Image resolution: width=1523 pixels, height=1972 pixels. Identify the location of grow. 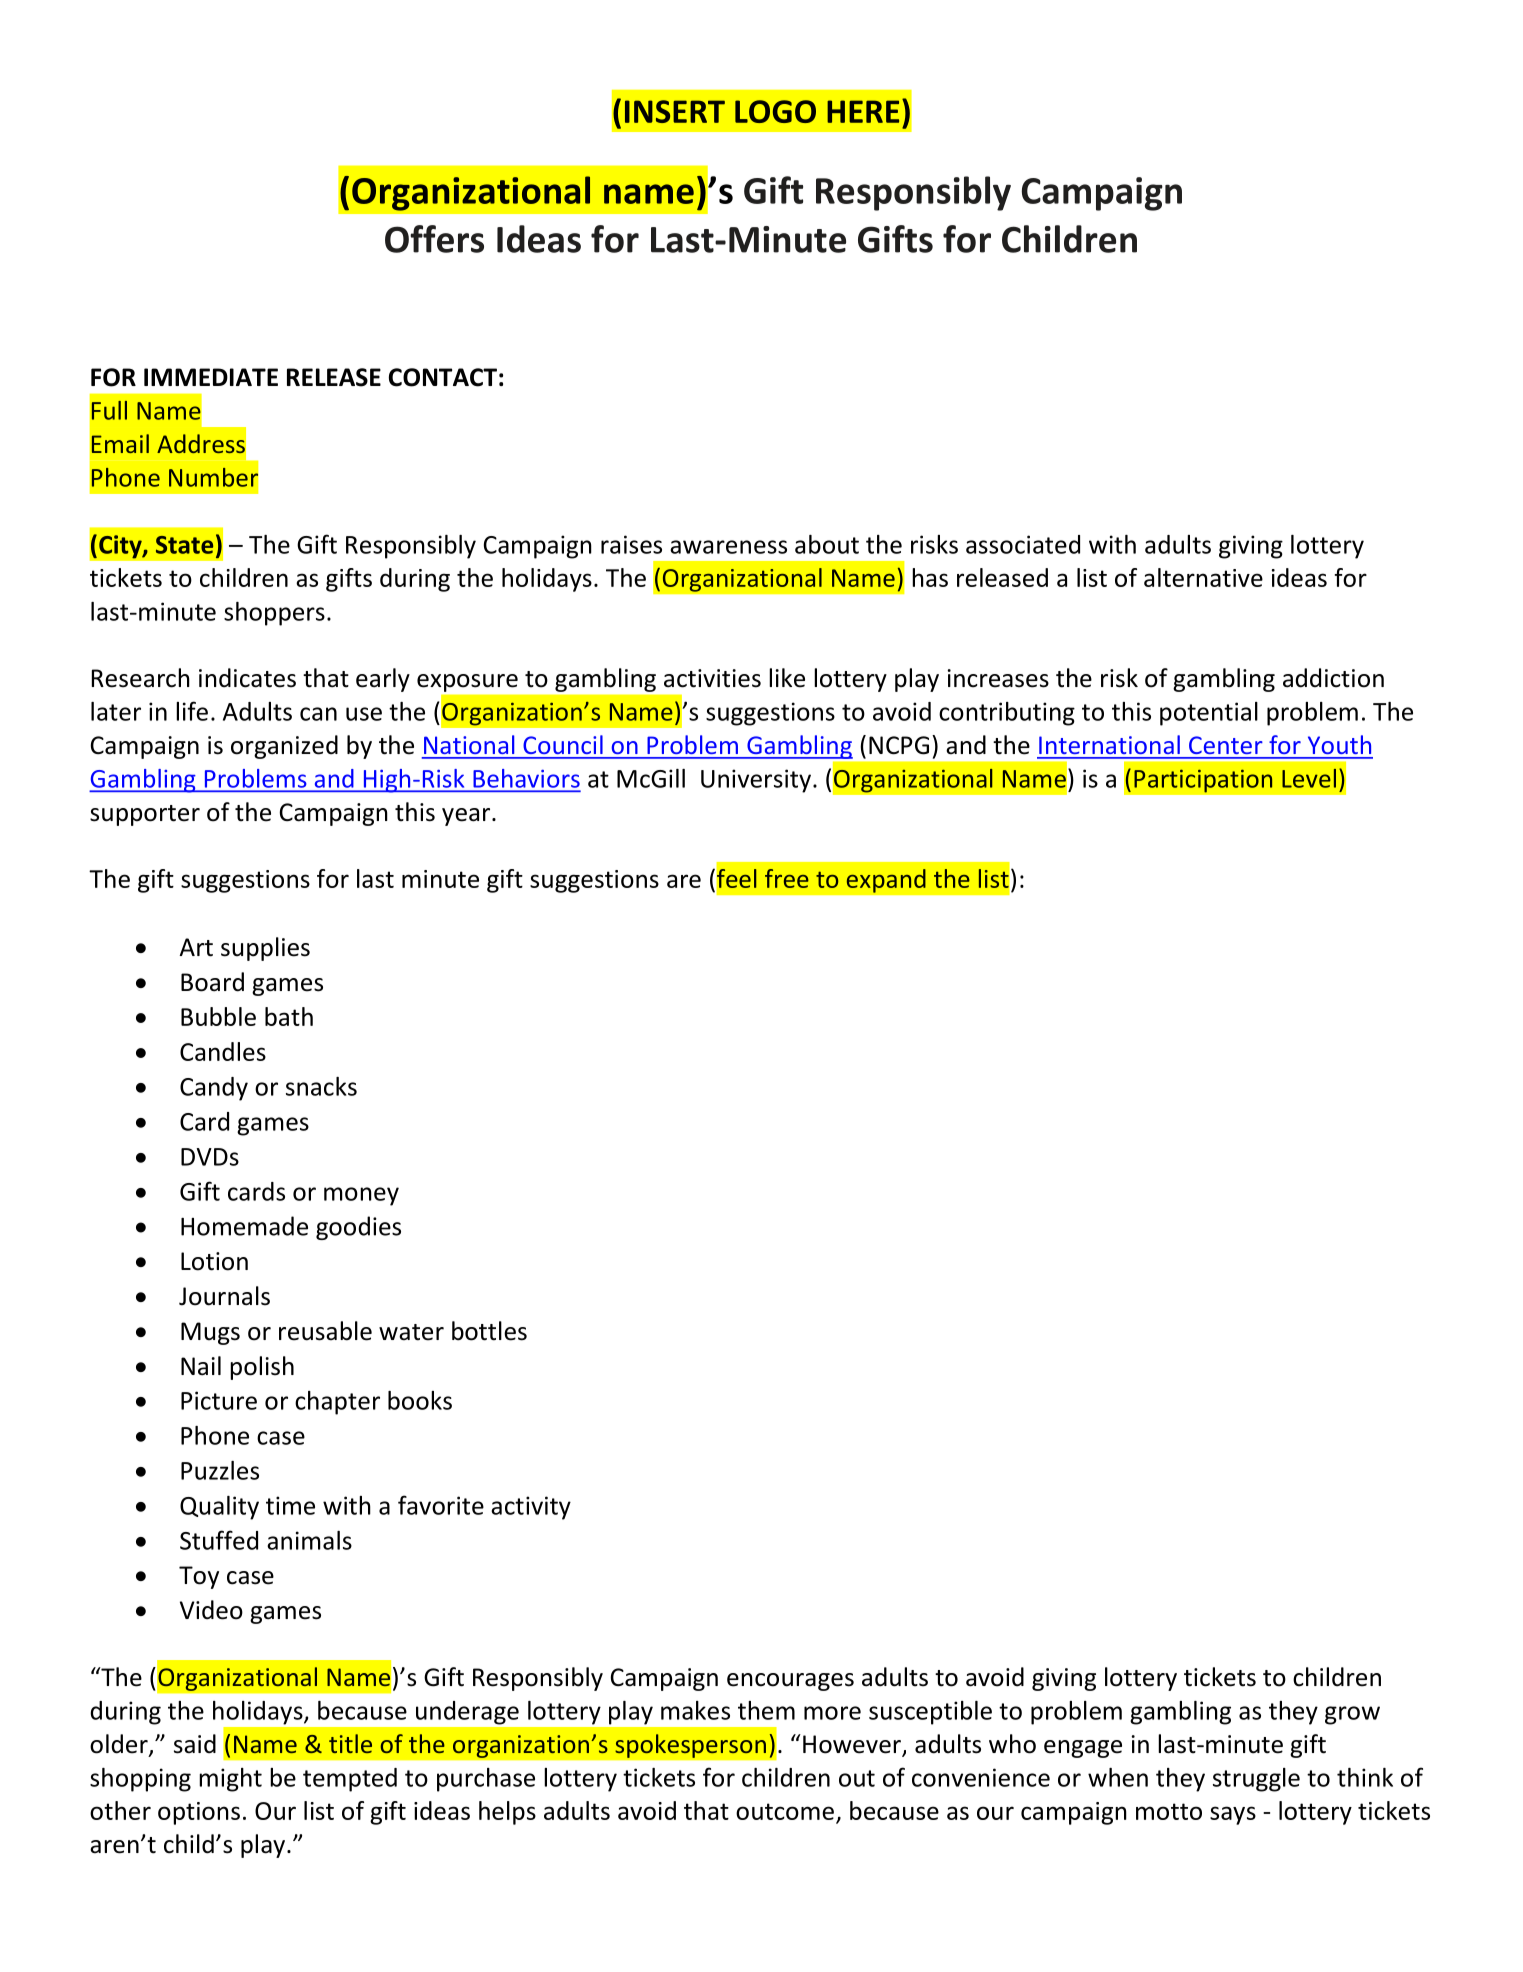
(1352, 1715).
